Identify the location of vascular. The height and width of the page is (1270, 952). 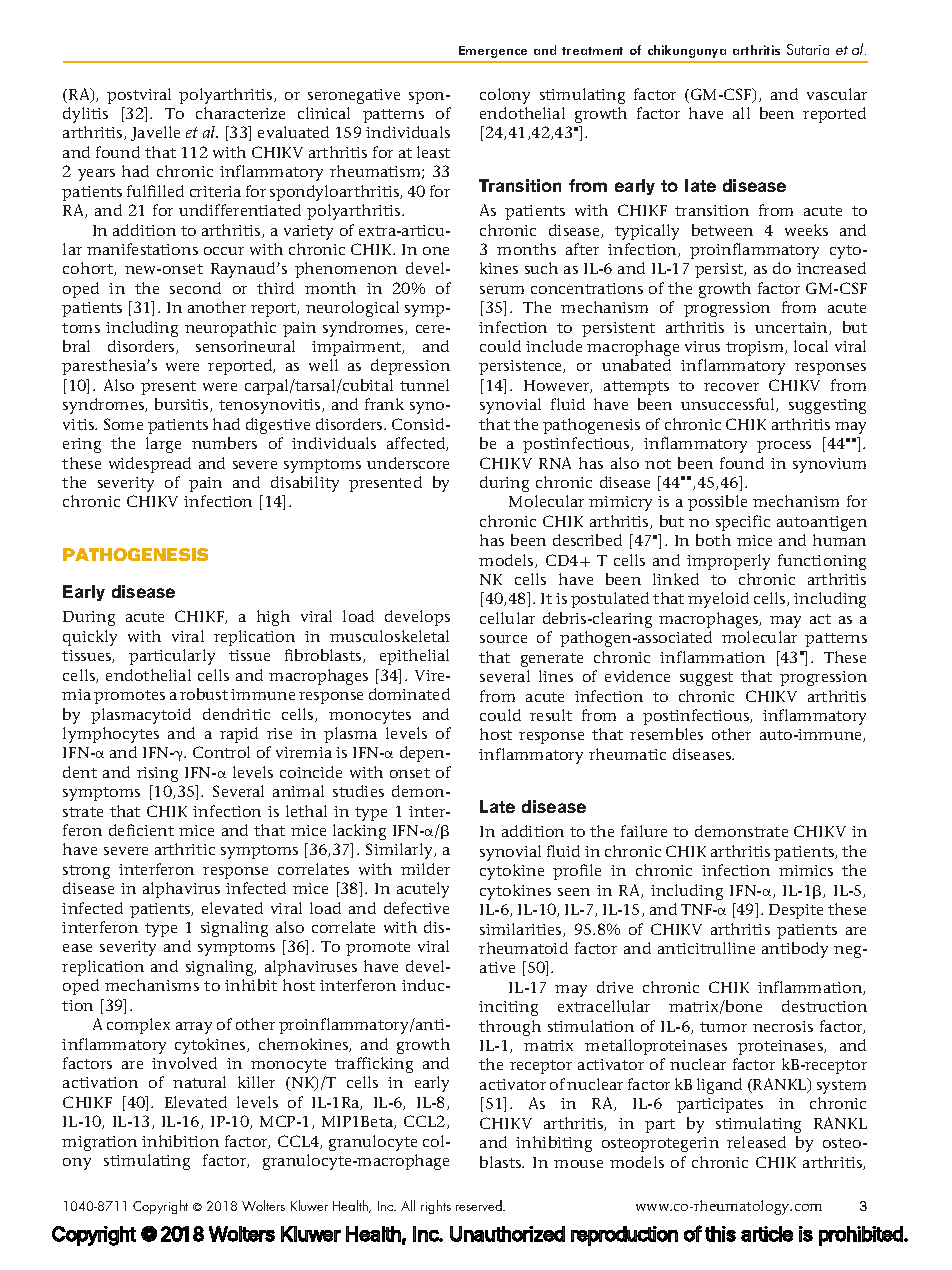
(837, 94).
